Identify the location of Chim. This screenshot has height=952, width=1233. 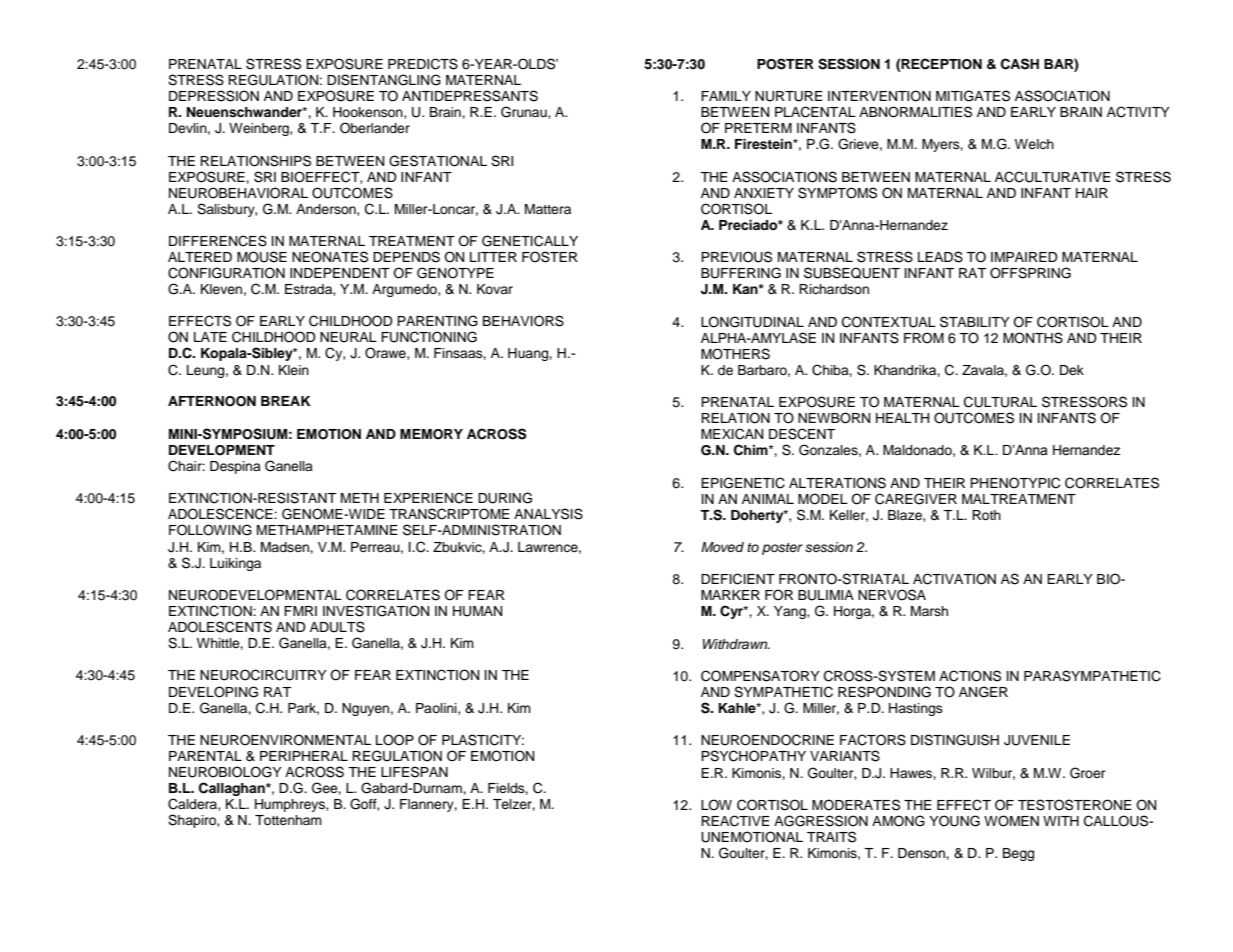
(752, 450).
